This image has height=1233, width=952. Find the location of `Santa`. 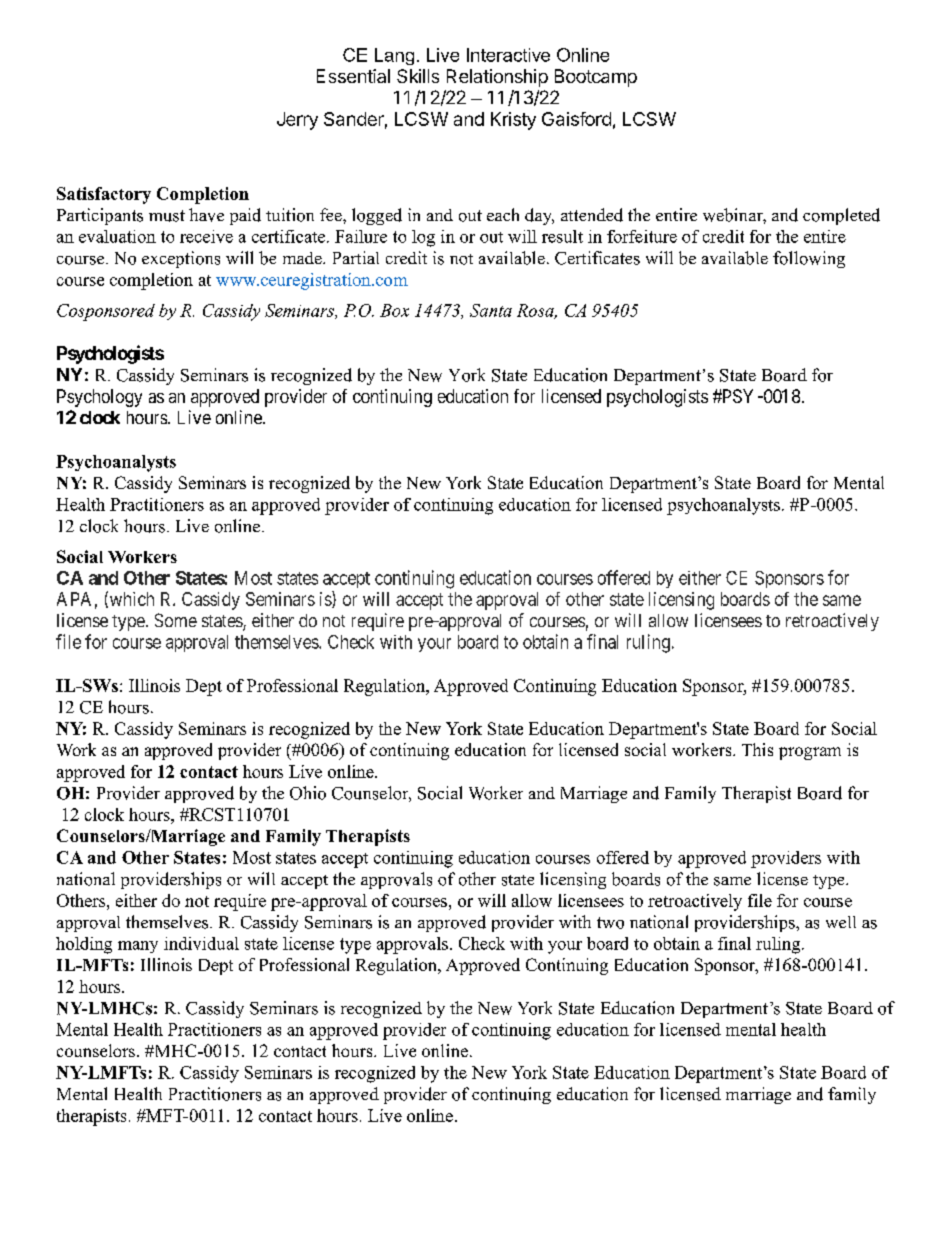

Santa is located at coordinates (491, 310).
